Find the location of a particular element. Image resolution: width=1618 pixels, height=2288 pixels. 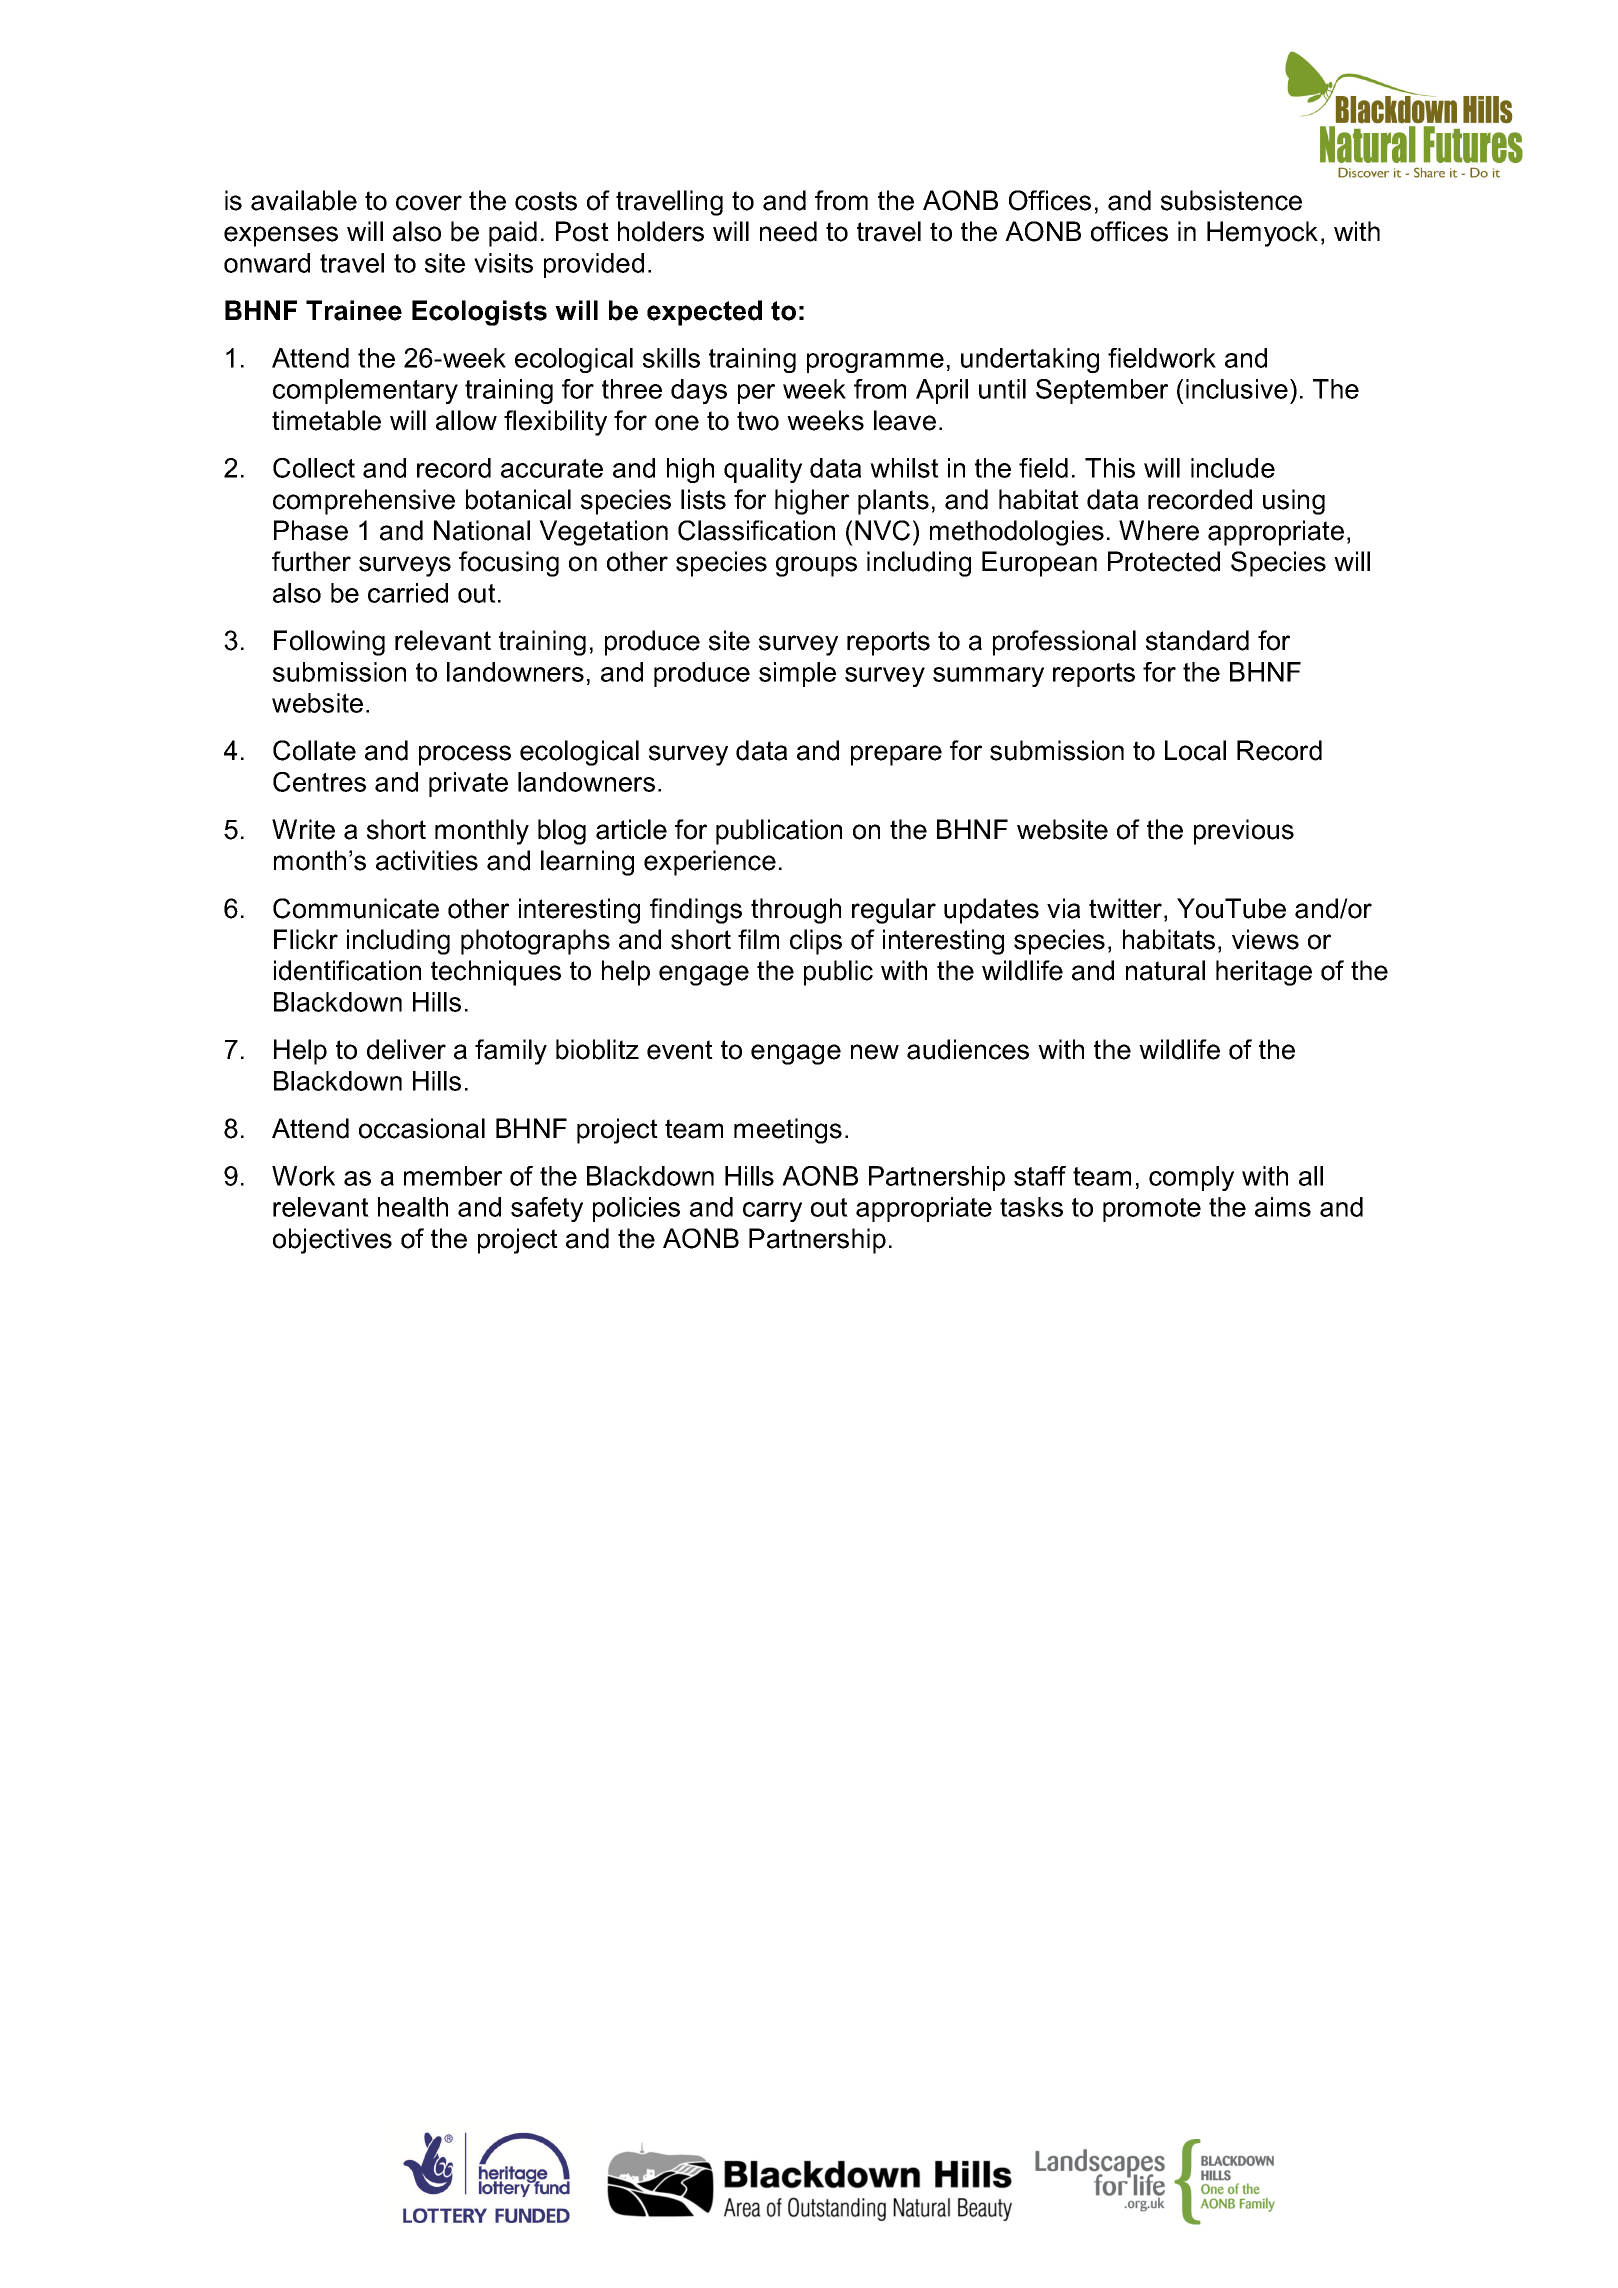

health is located at coordinates (413, 1207).
